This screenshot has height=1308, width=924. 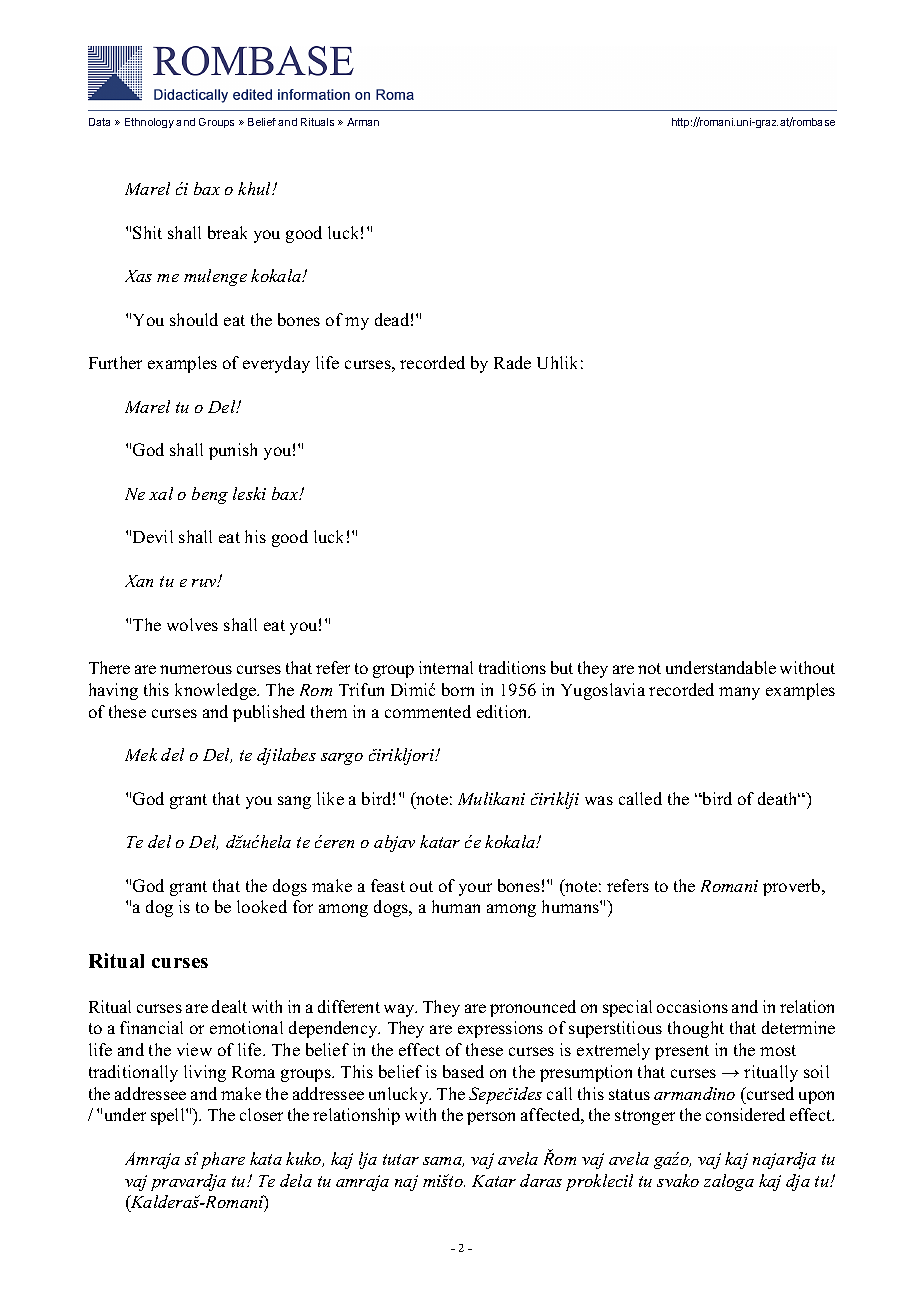 I want to click on internal, so click(x=446, y=667).
